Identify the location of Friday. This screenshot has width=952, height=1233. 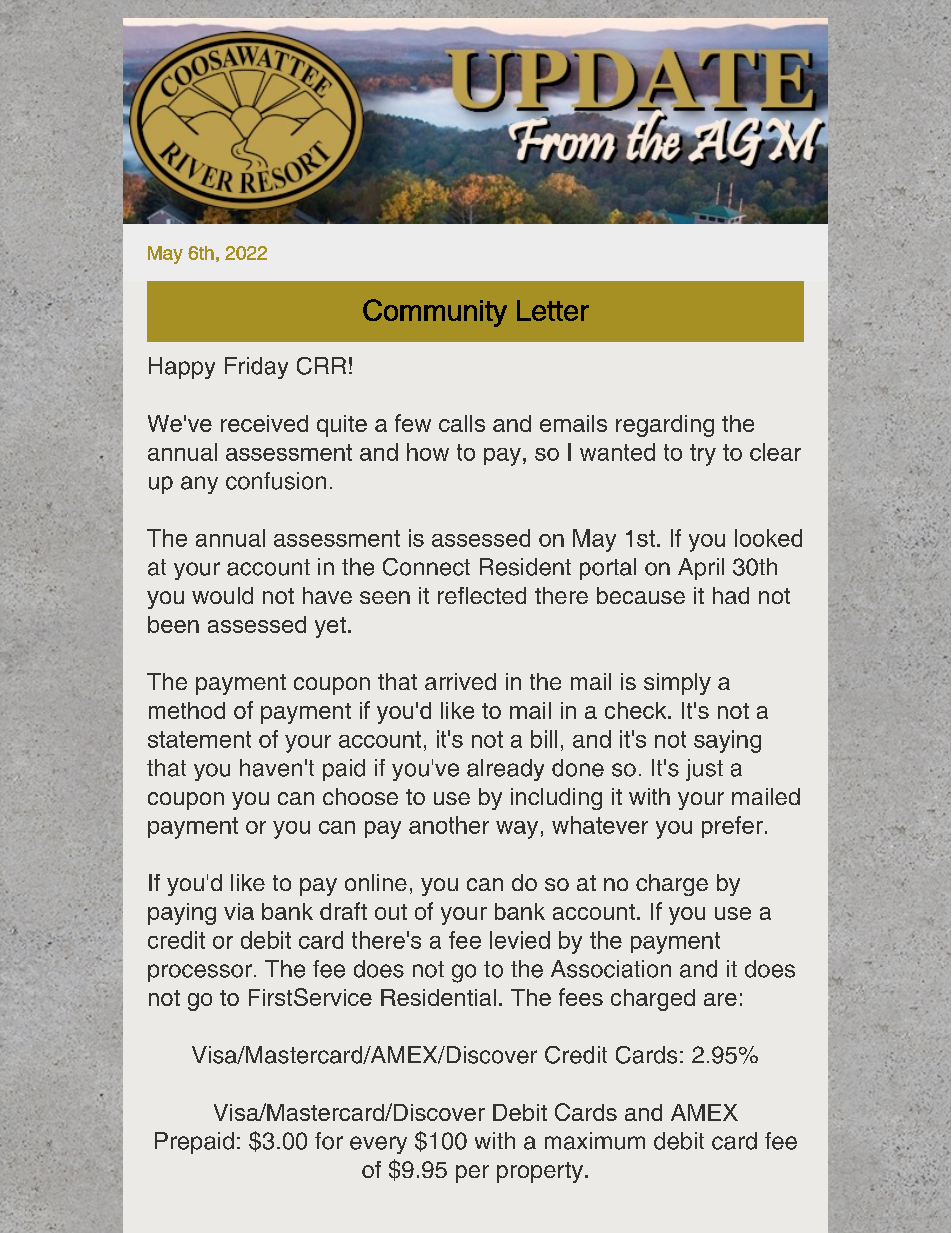
(256, 368).
